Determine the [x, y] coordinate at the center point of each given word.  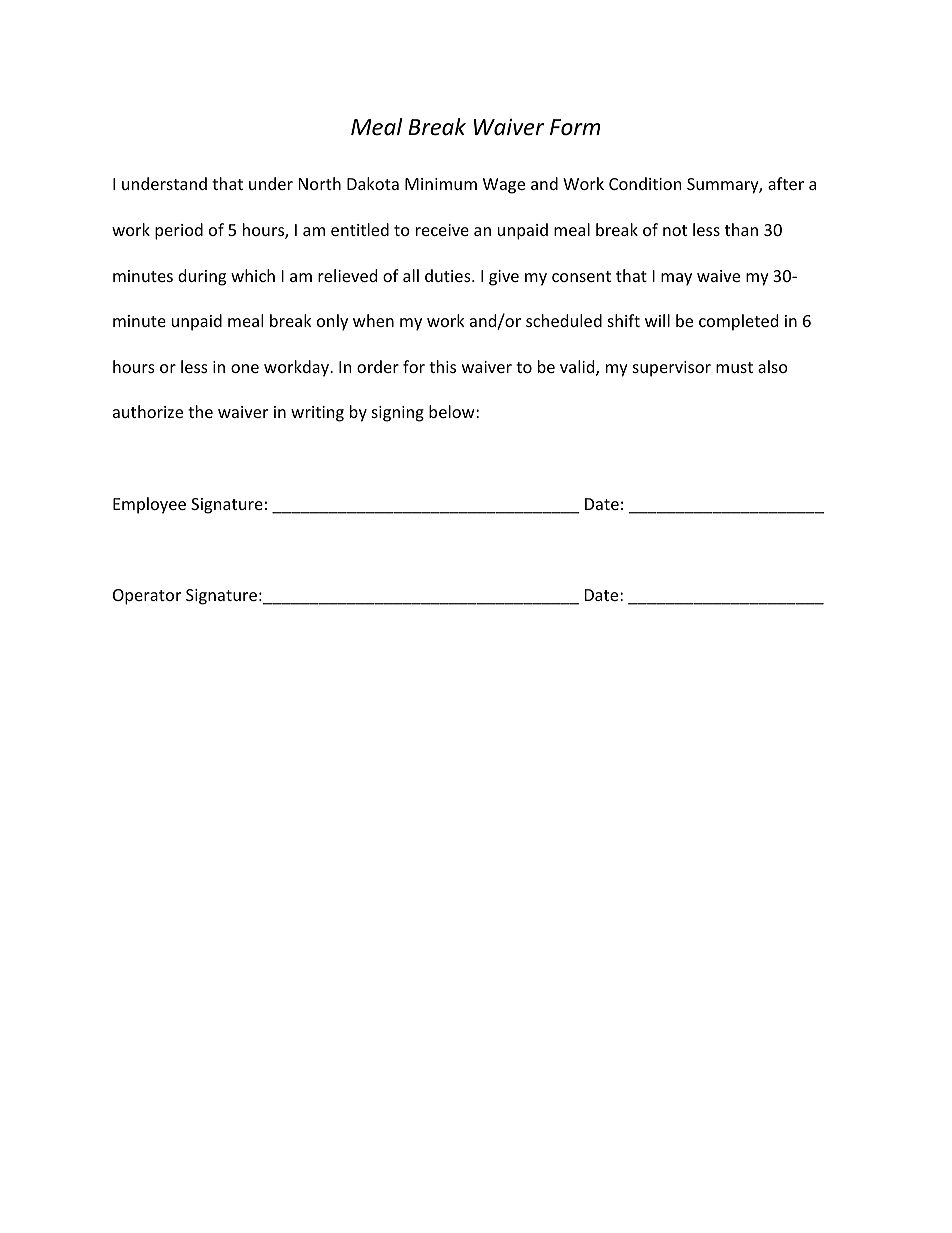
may [676, 279]
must [734, 367]
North [320, 183]
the [200, 411]
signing [398, 414]
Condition [645, 183]
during [202, 277]
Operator [147, 597]
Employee [149, 505]
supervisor [672, 369]
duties [449, 275]
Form [575, 127]
